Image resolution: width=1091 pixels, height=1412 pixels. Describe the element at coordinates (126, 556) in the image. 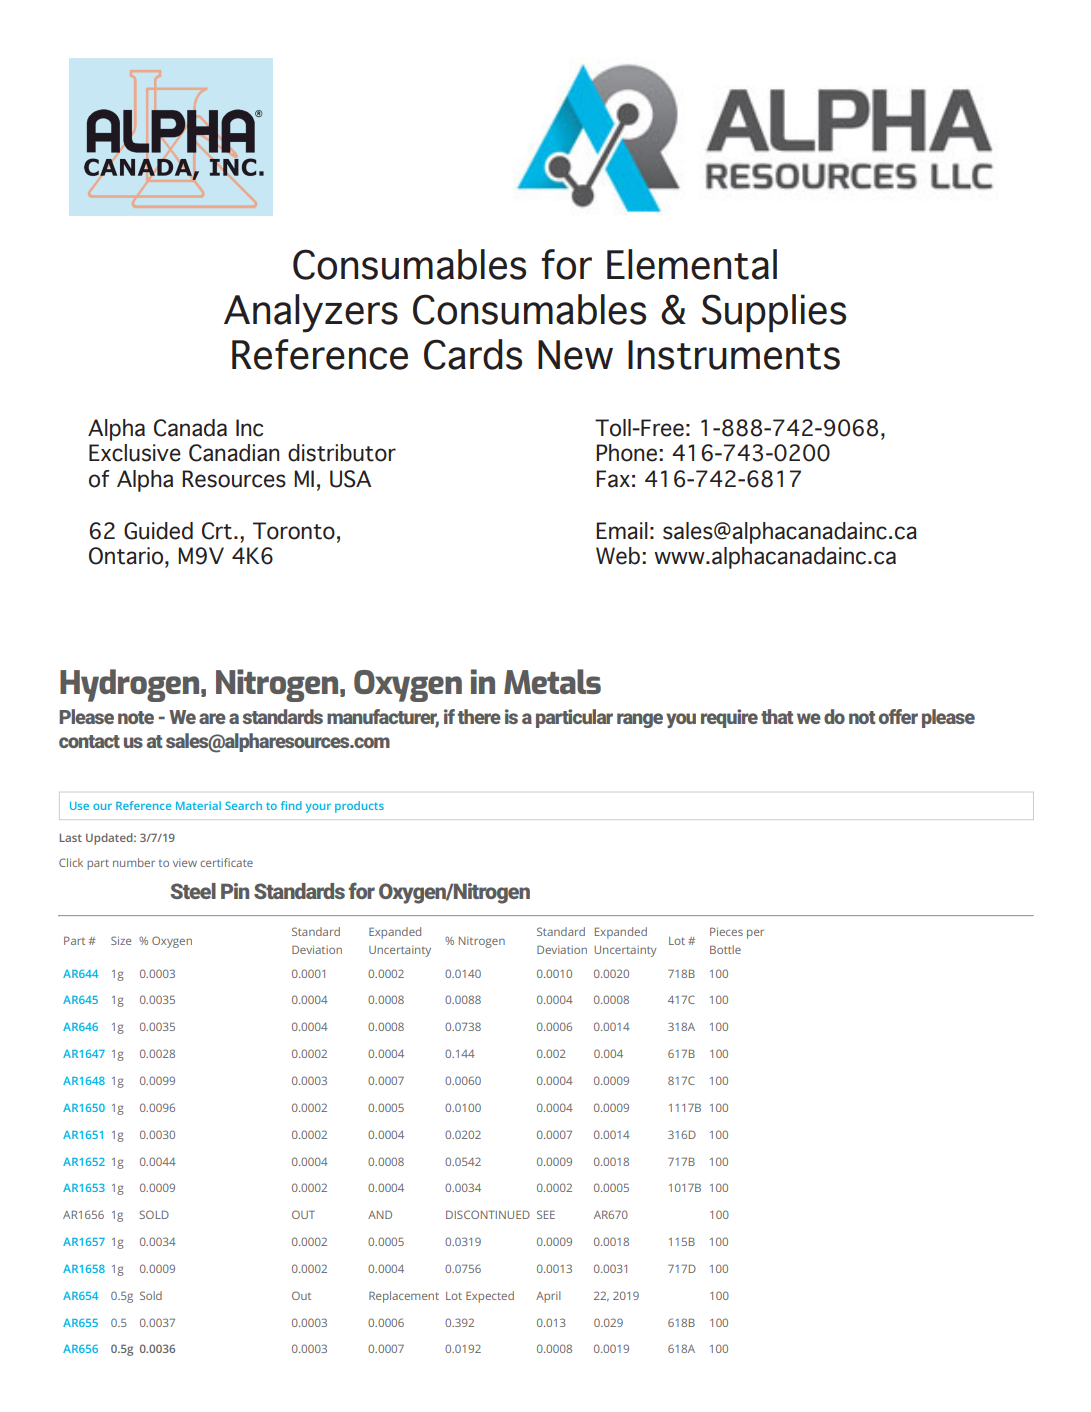

I see `Ontario` at that location.
